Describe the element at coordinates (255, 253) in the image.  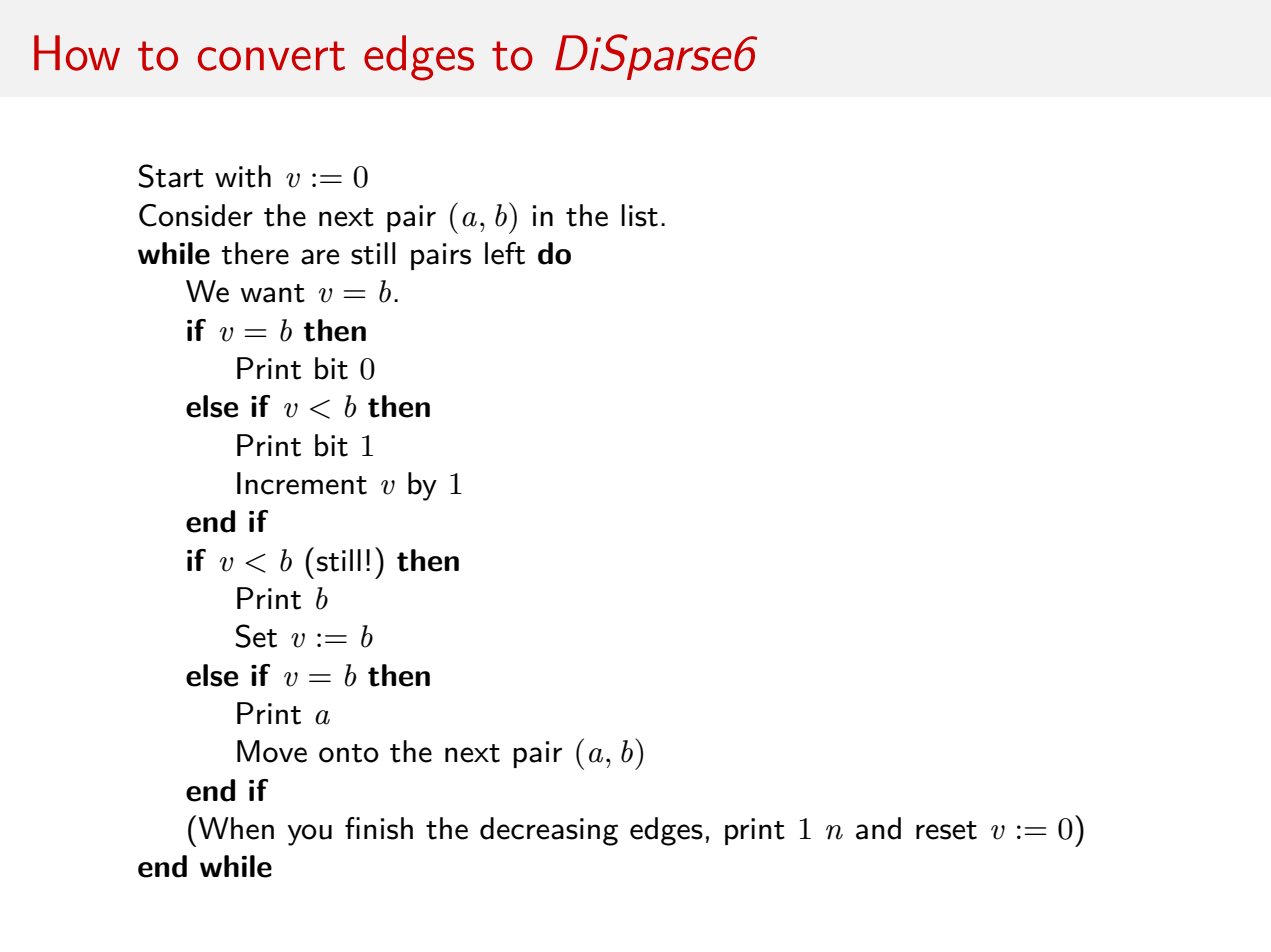
I see `there` at that location.
